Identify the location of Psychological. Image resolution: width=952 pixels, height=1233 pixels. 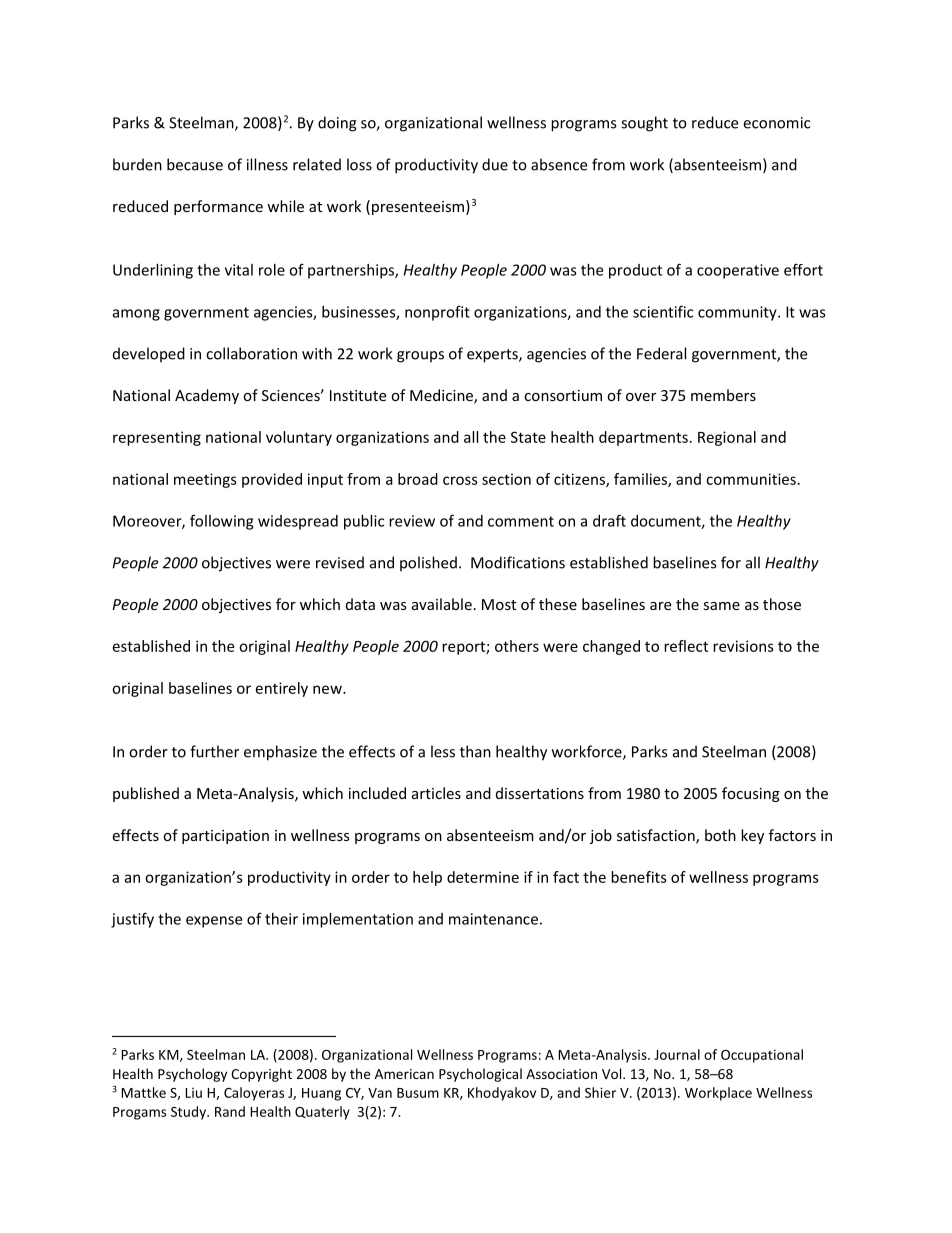
(480, 1075).
